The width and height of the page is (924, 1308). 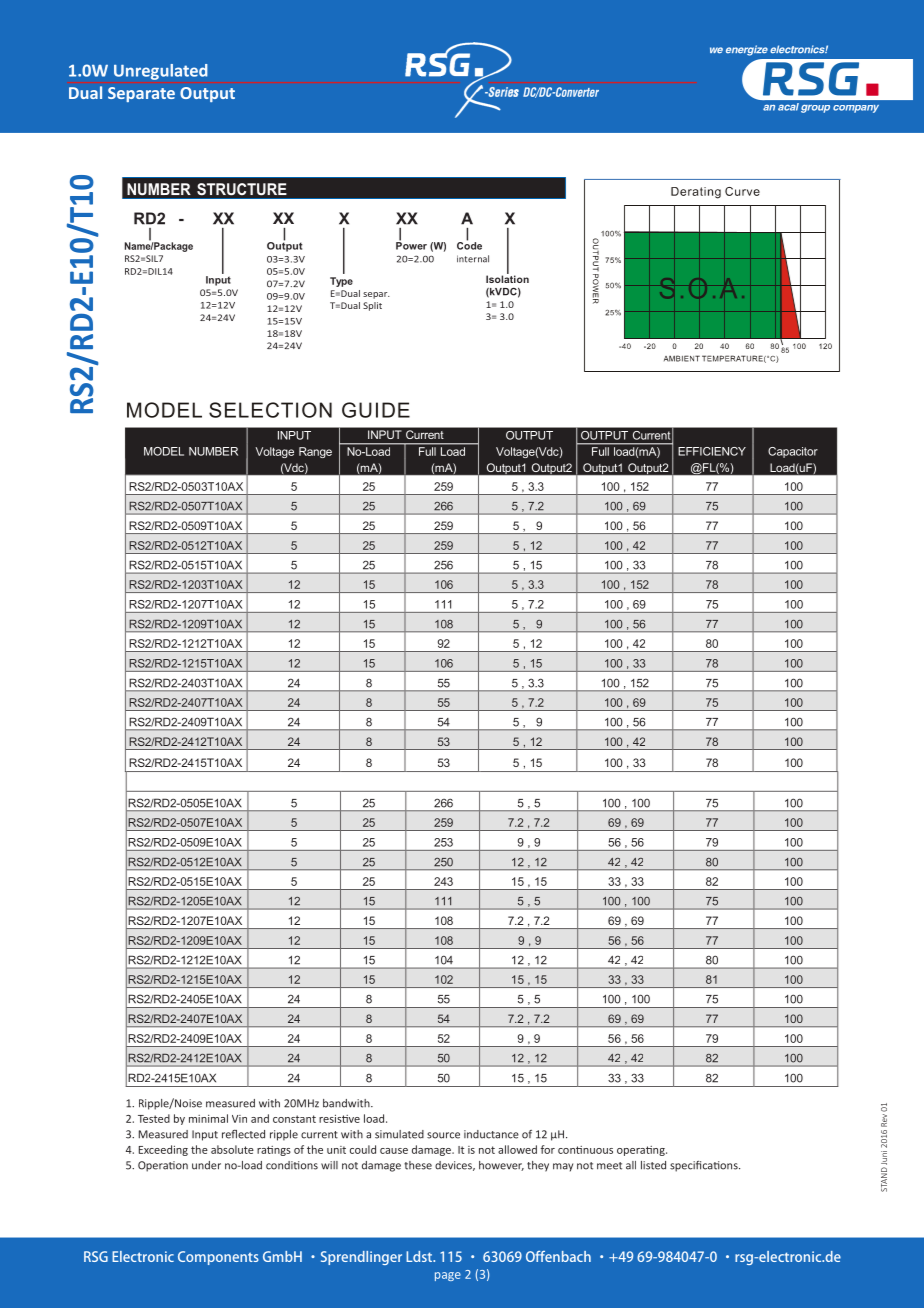 What do you see at coordinates (270, 410) in the page?
I see `SELECTION` at bounding box center [270, 410].
